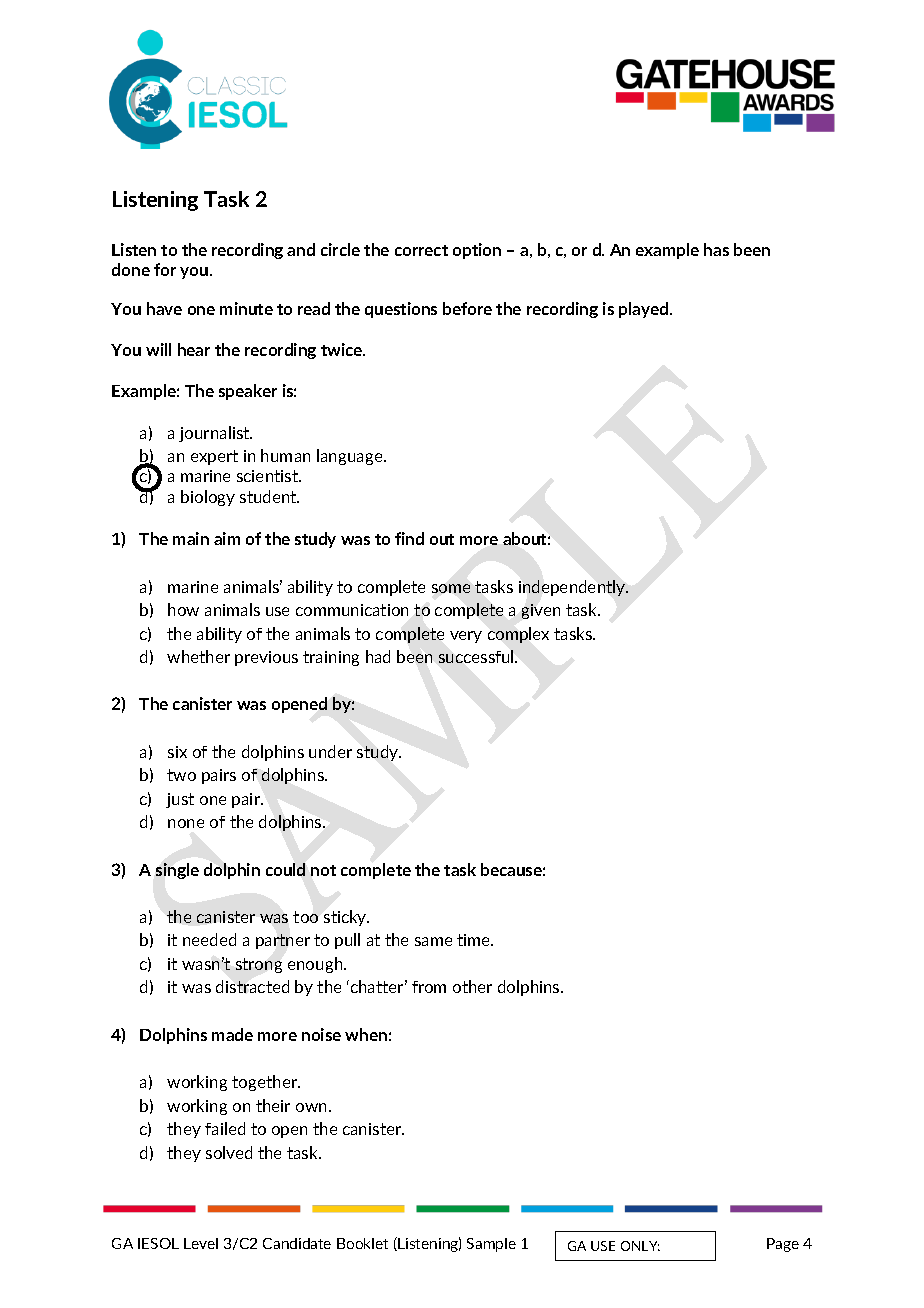 The height and width of the document is (1308, 924). What do you see at coordinates (491, 1245) in the document?
I see `Sample` at bounding box center [491, 1245].
